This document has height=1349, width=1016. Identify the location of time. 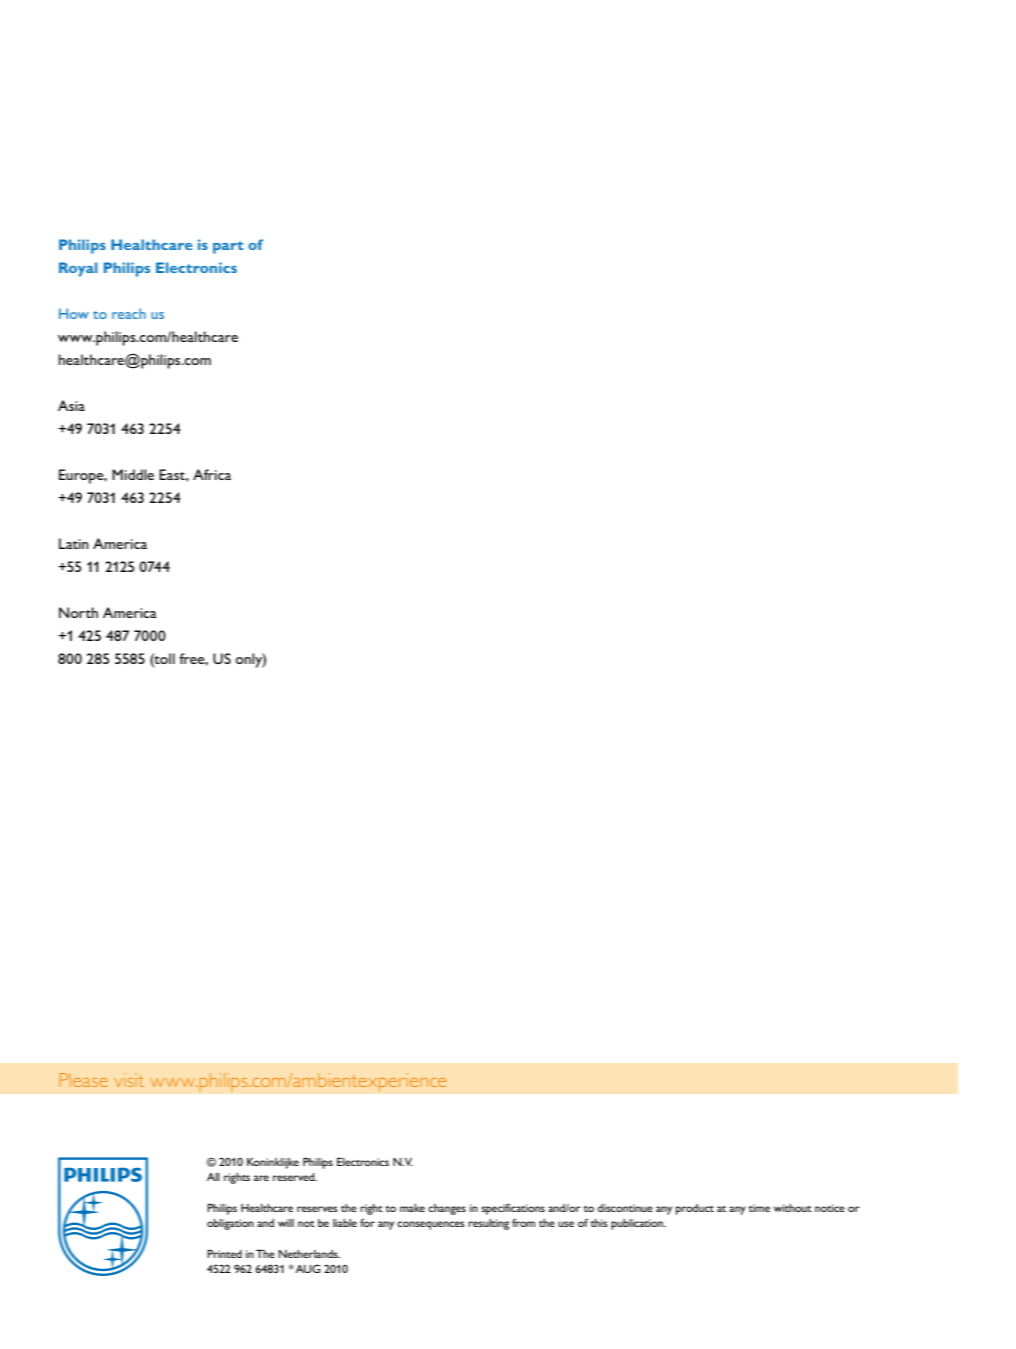
(759, 1208).
